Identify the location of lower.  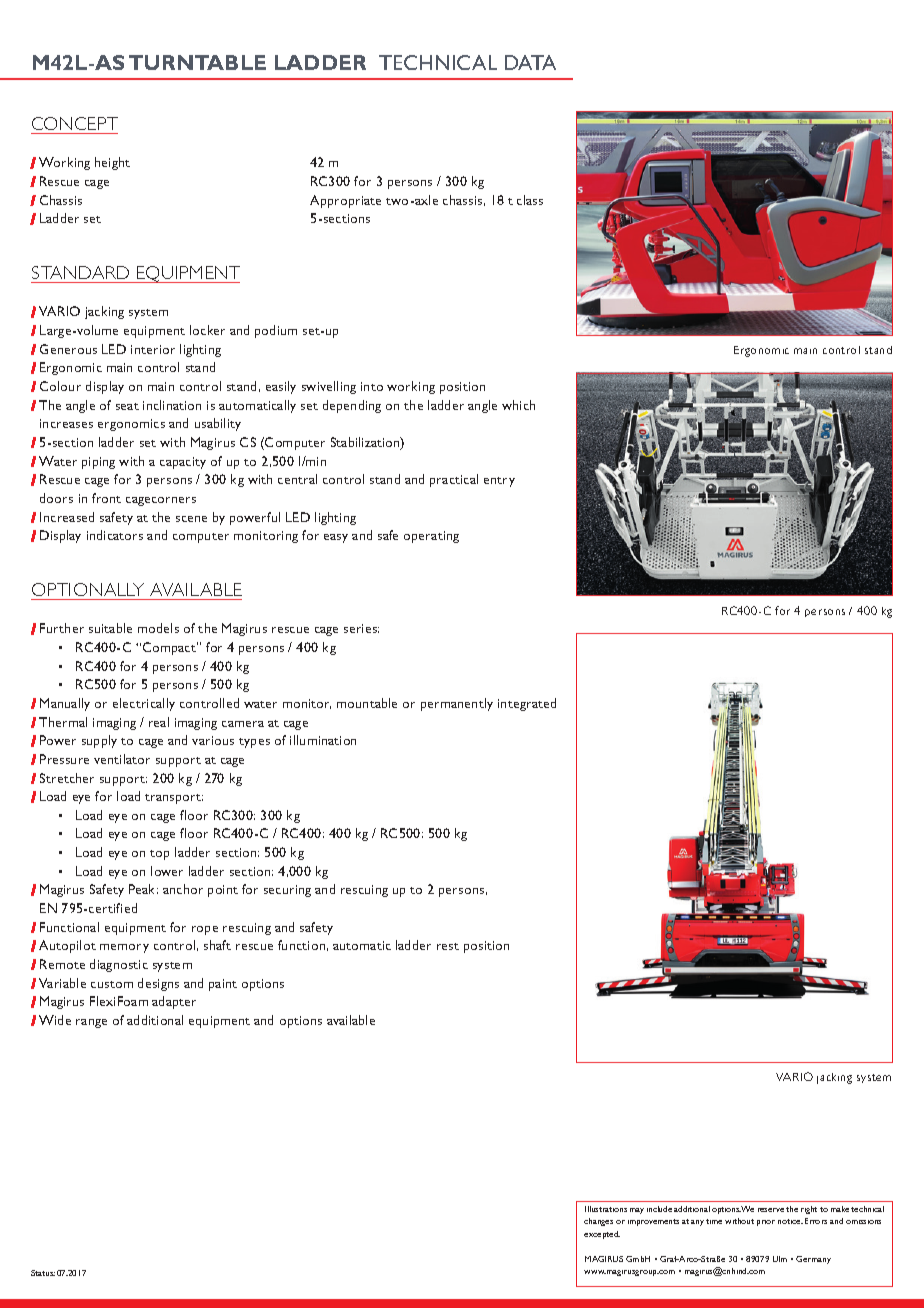
(167, 871).
